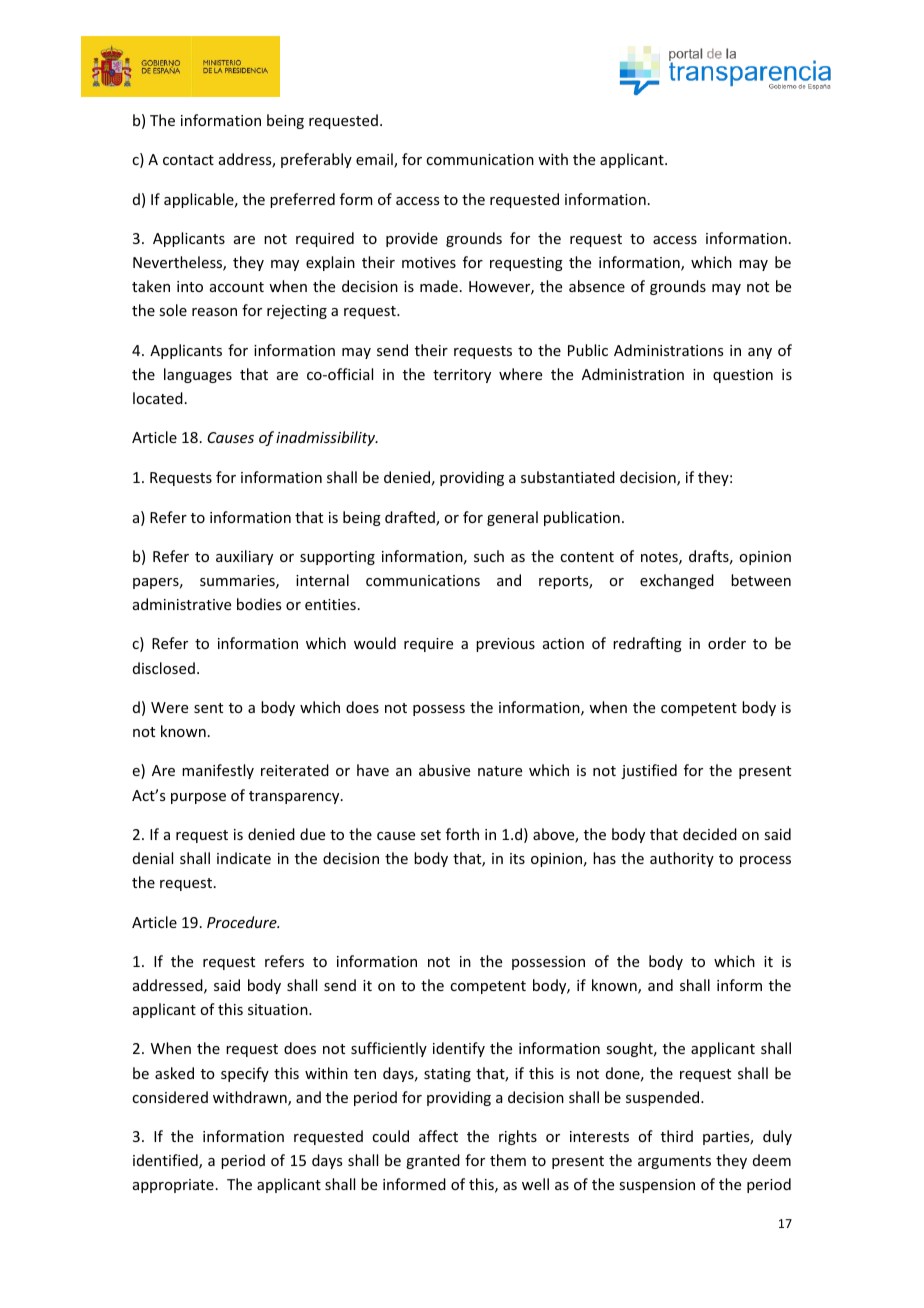 Image resolution: width=924 pixels, height=1308 pixels. I want to click on granted, so click(433, 1161).
